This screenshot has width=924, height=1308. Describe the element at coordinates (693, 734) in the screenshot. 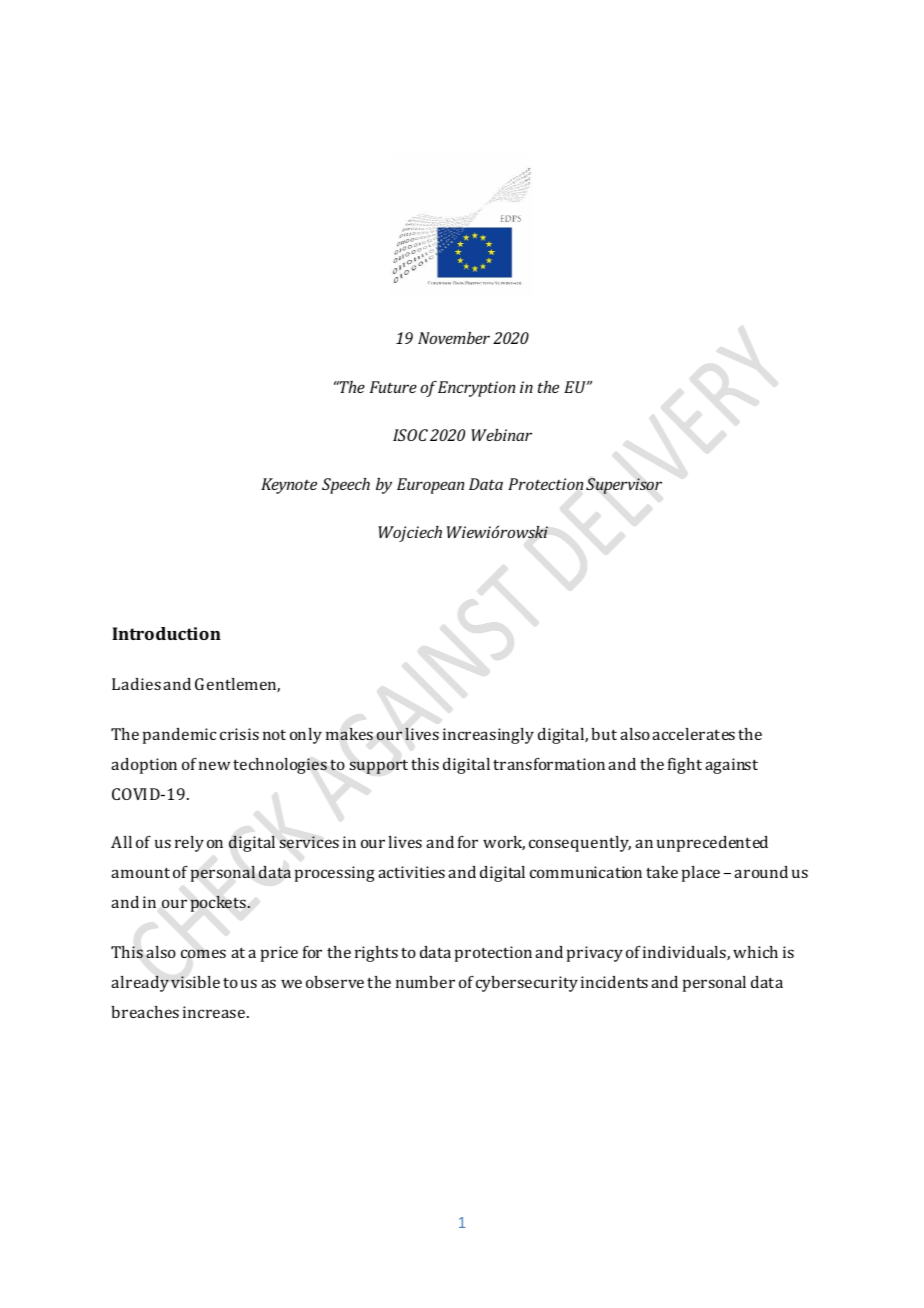

I see `accelerates` at that location.
